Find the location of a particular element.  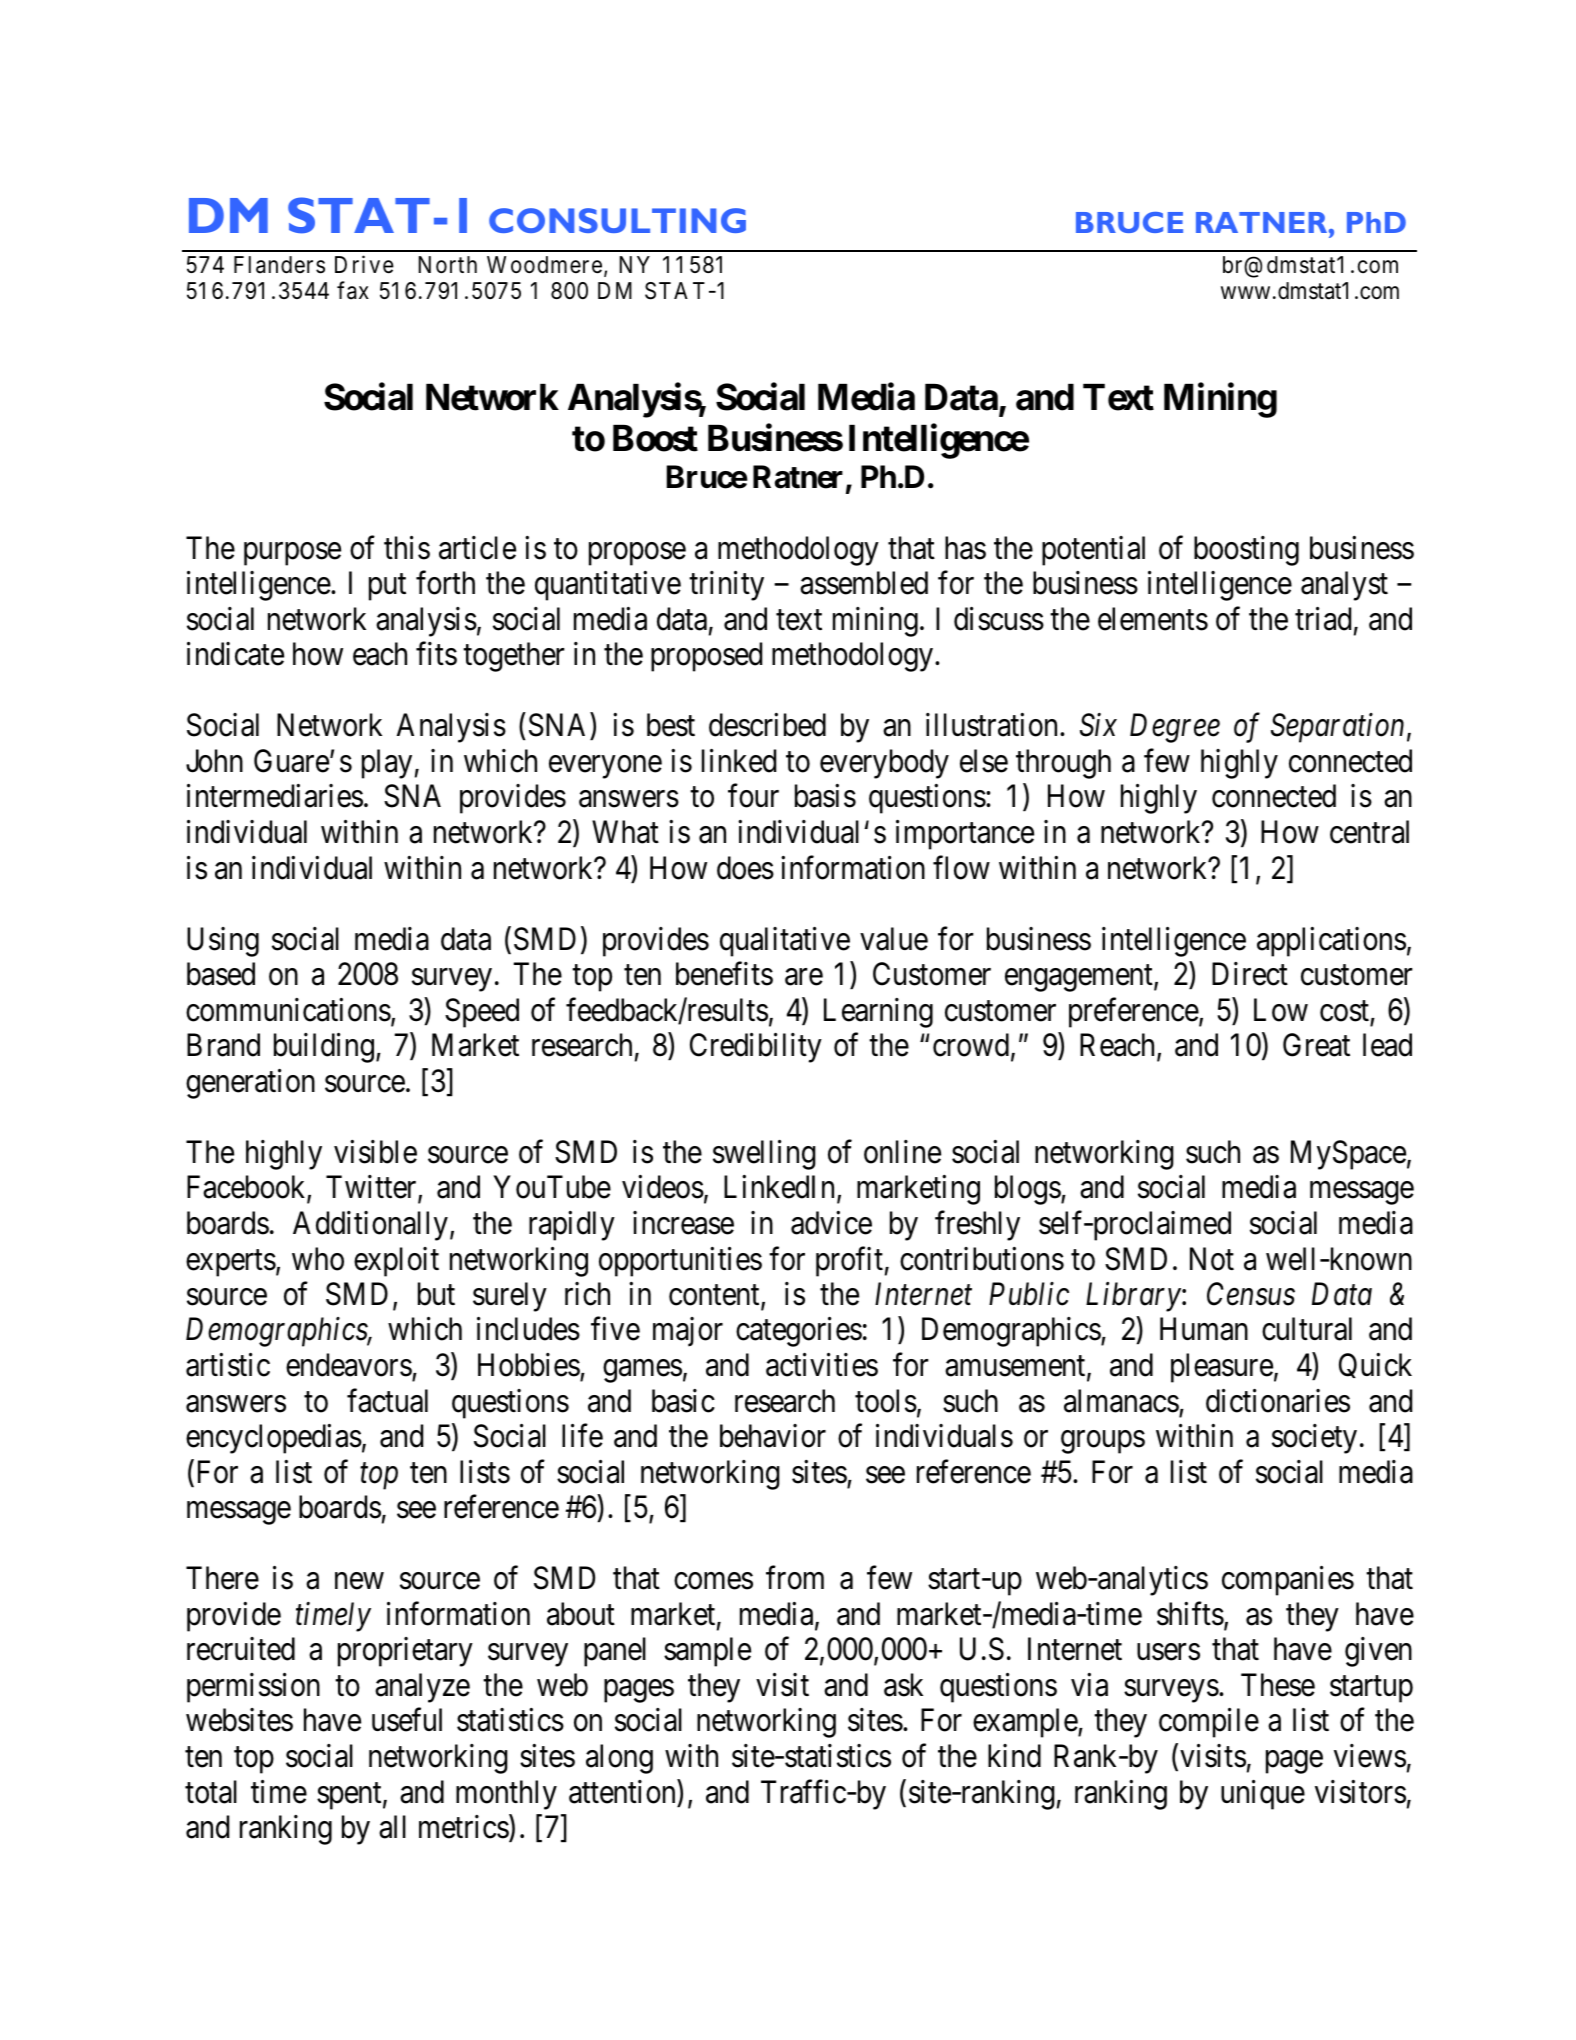

put is located at coordinates (387, 587).
